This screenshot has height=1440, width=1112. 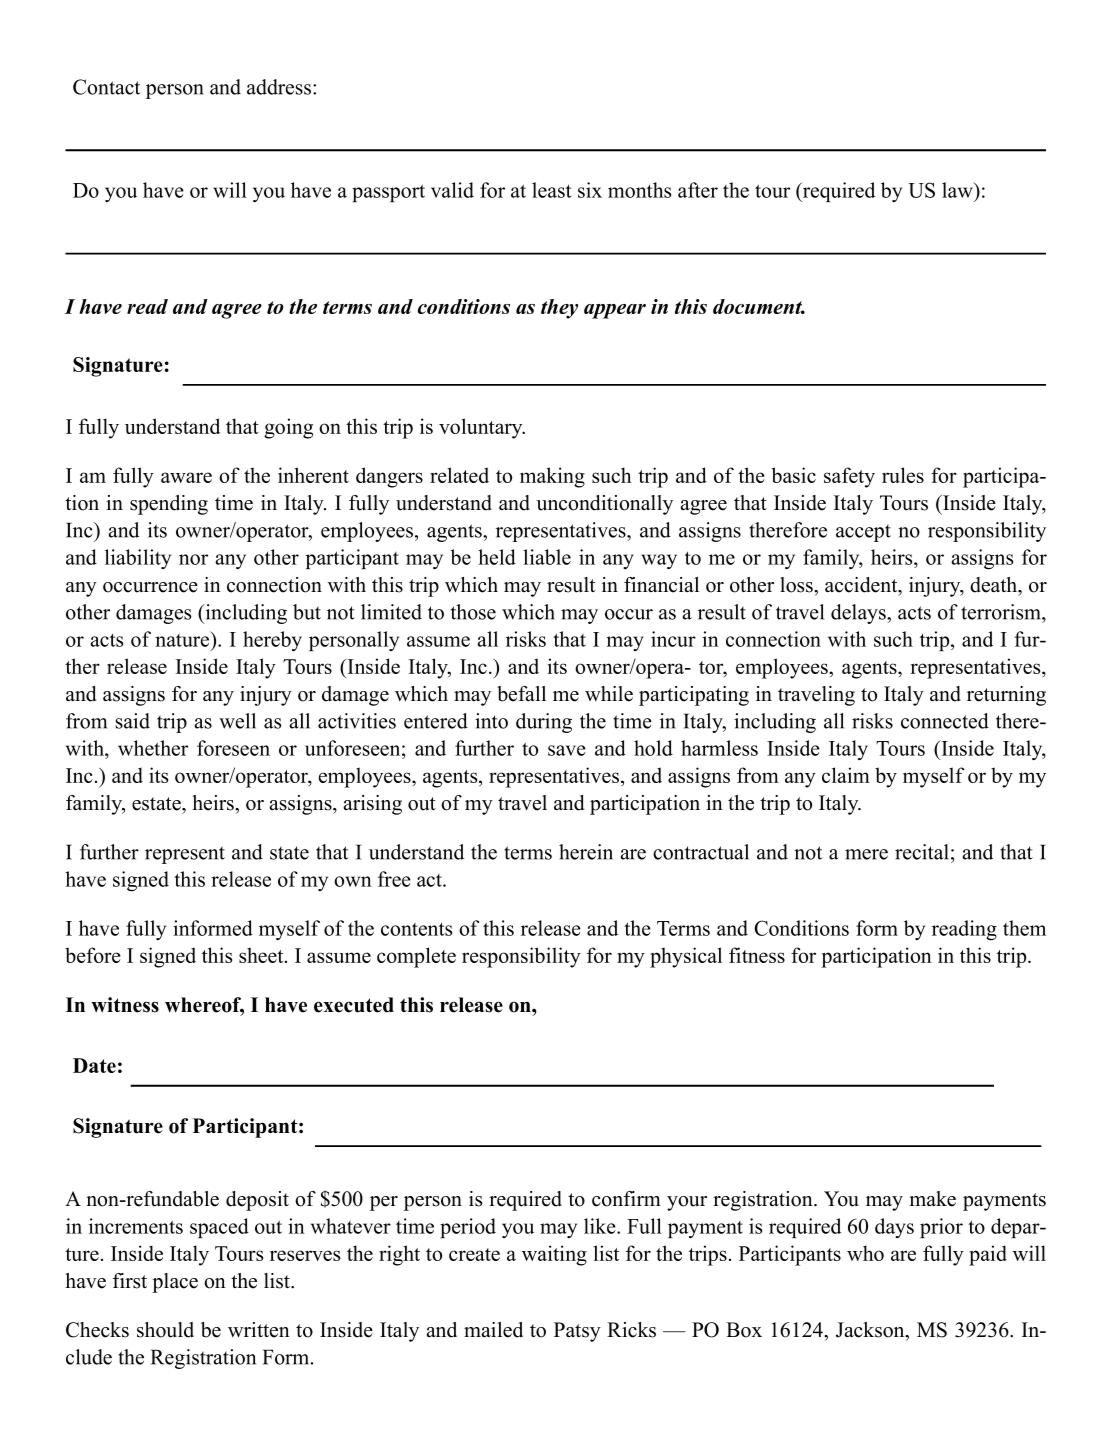 What do you see at coordinates (552, 190) in the screenshot?
I see `least` at bounding box center [552, 190].
